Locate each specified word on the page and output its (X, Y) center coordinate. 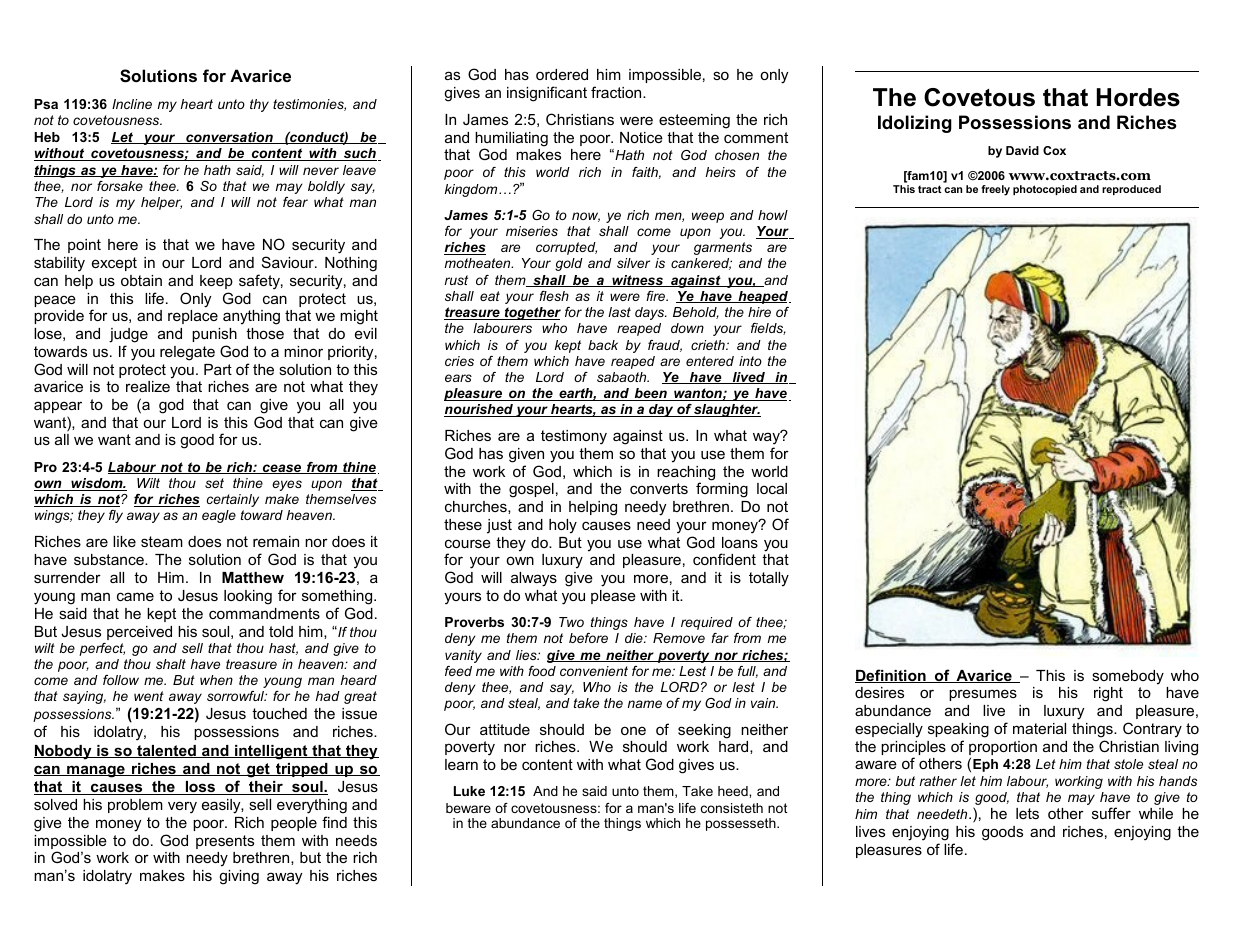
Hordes (1138, 97)
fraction (617, 92)
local (772, 488)
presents (225, 842)
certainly (233, 500)
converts (659, 488)
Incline (132, 104)
